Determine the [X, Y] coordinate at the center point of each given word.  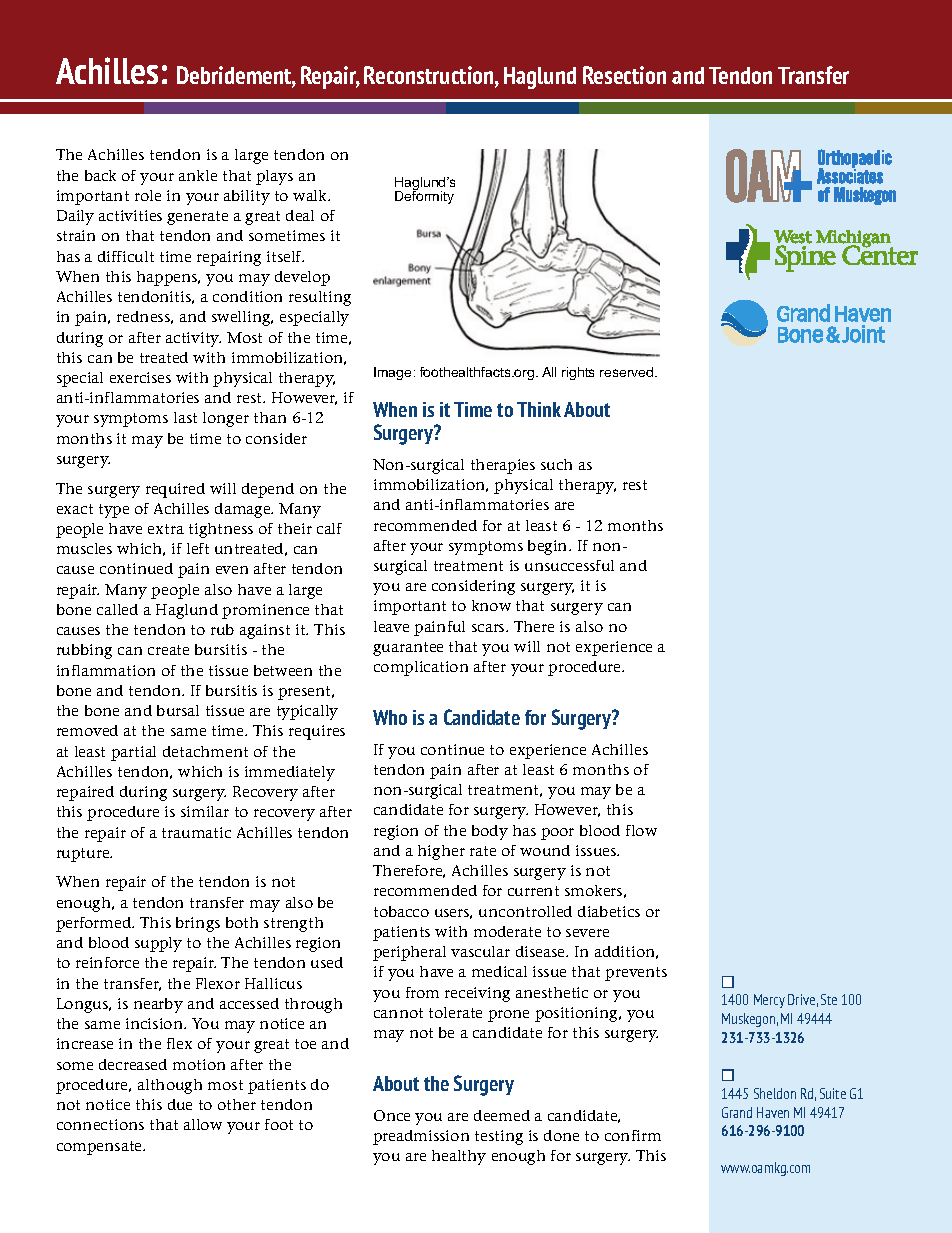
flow [641, 830]
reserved [628, 372]
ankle [198, 175]
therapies [503, 466]
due [180, 1104]
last [185, 417]
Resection [624, 75]
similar [205, 811]
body [490, 832]
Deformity [424, 196]
